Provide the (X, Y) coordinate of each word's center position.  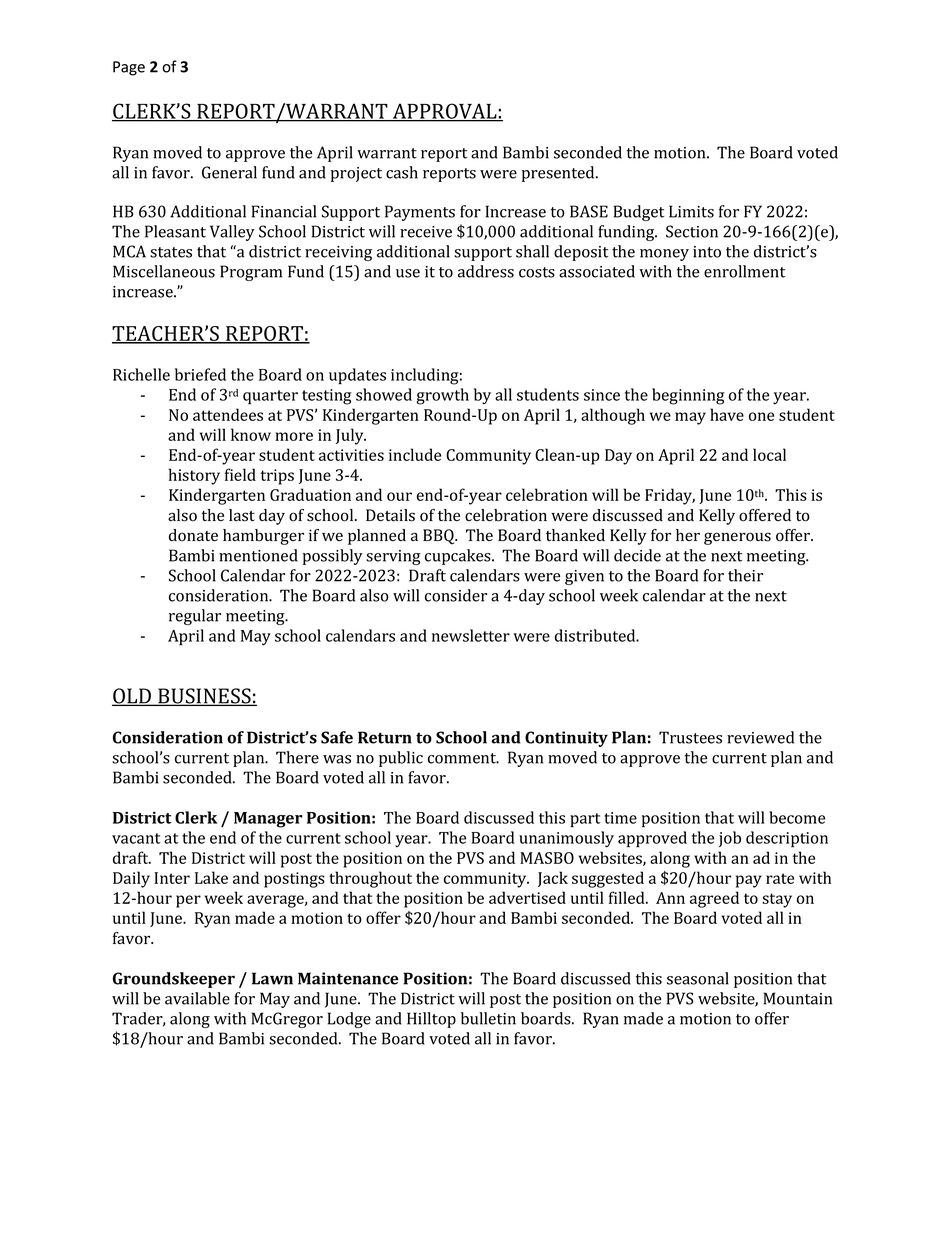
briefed (200, 374)
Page (129, 68)
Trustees (690, 737)
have (727, 414)
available (197, 998)
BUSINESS (204, 697)
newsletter (471, 635)
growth (442, 396)
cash (402, 172)
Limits (691, 211)
